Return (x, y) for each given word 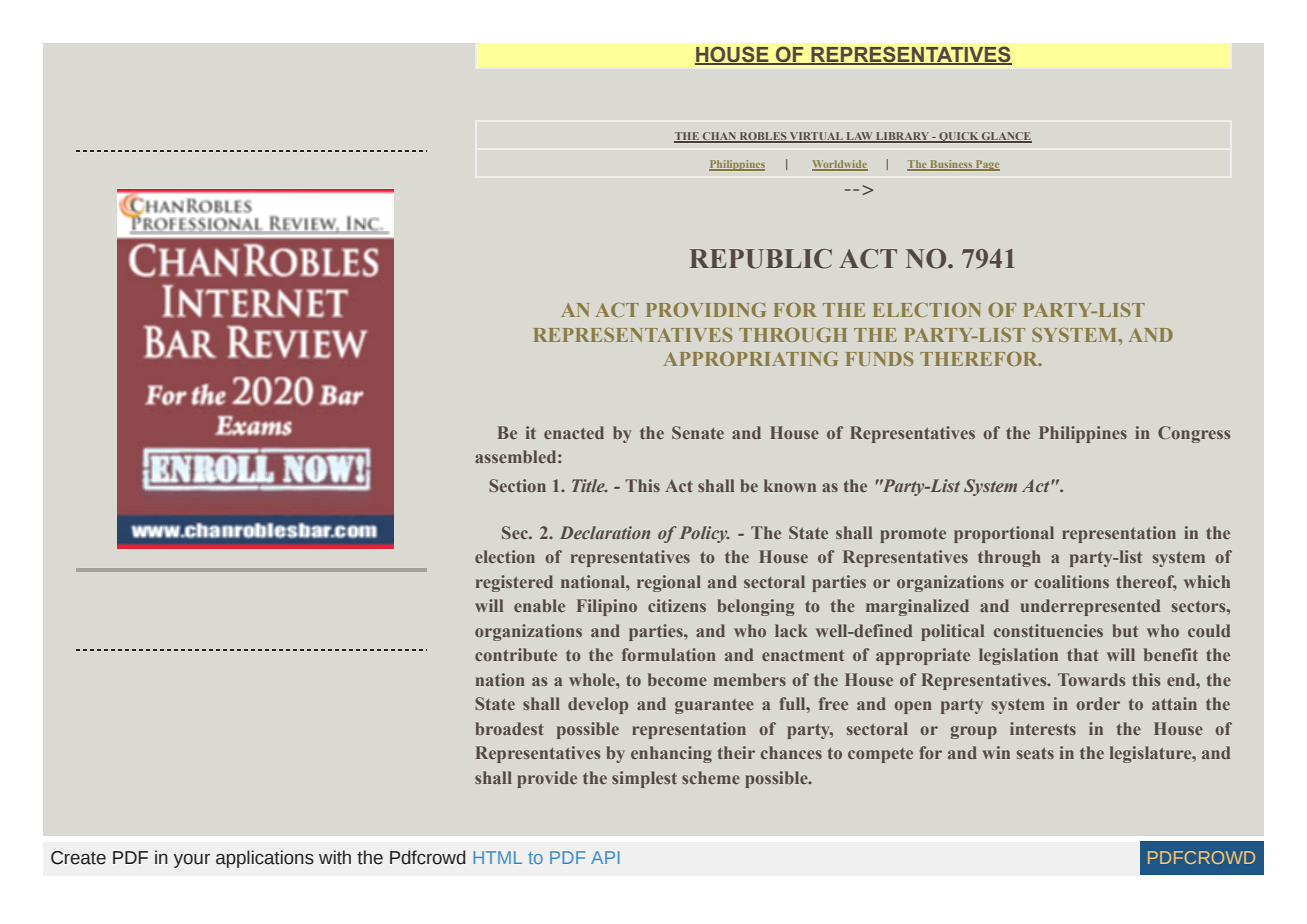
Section (517, 485)
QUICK (959, 137)
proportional (1004, 534)
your (192, 861)
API (605, 857)
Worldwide (840, 165)
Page (987, 165)
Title (589, 485)
